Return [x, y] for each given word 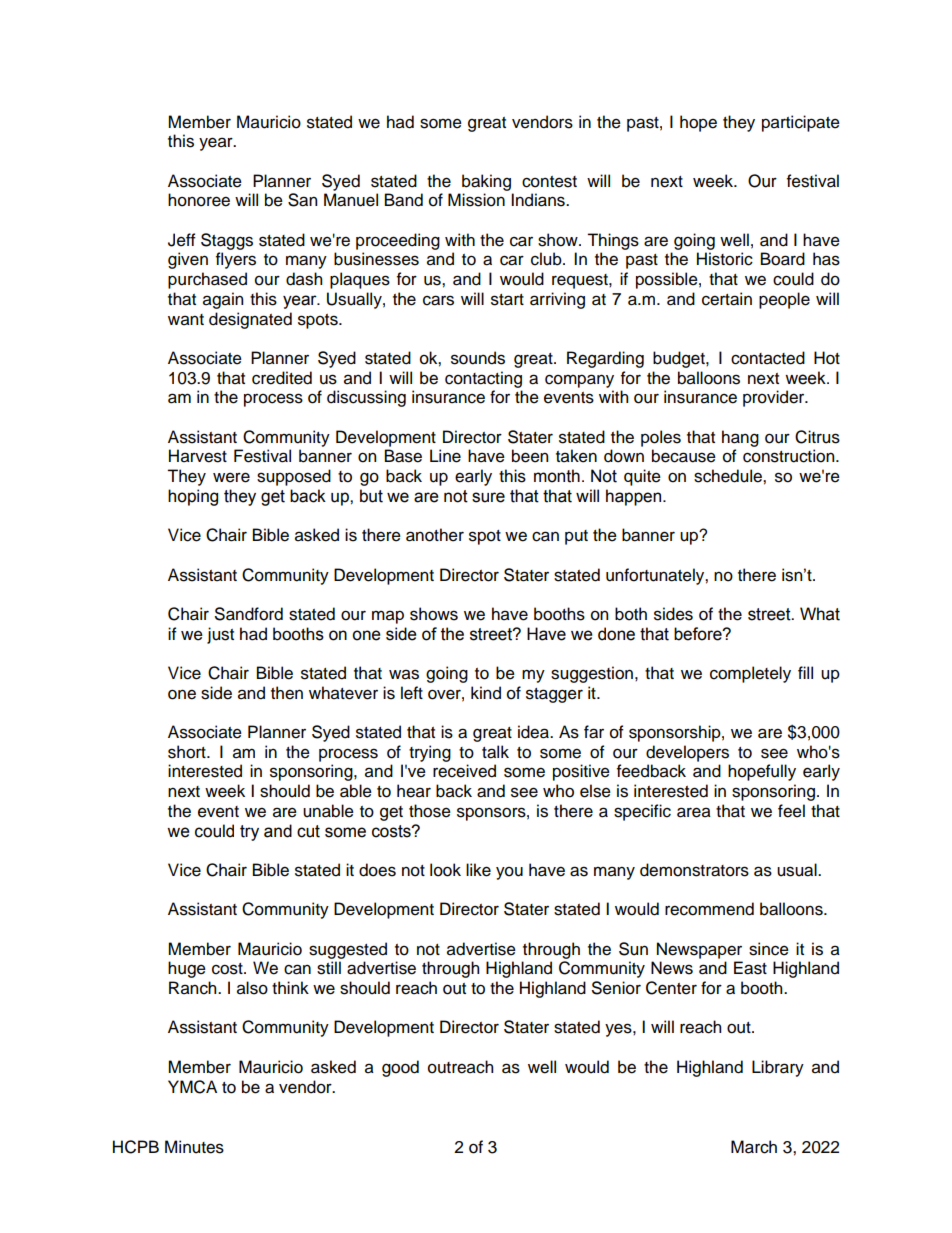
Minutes [194, 1147]
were [231, 477]
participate [801, 123]
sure [488, 497]
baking [486, 182]
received [464, 771]
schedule [729, 476]
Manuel [351, 200]
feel [791, 811]
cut [308, 831]
